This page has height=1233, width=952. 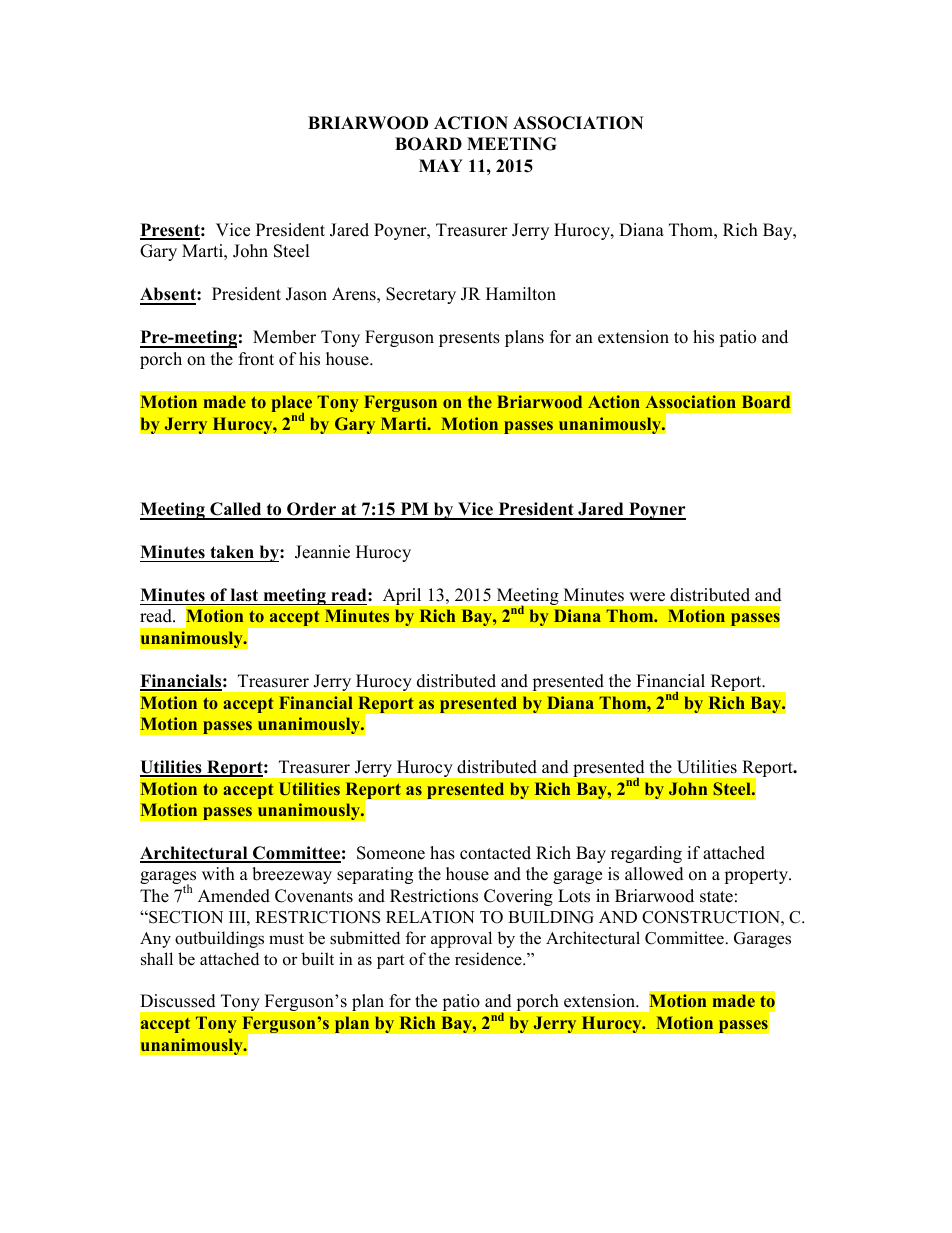 What do you see at coordinates (521, 294) in the page?
I see `Hamilton` at bounding box center [521, 294].
